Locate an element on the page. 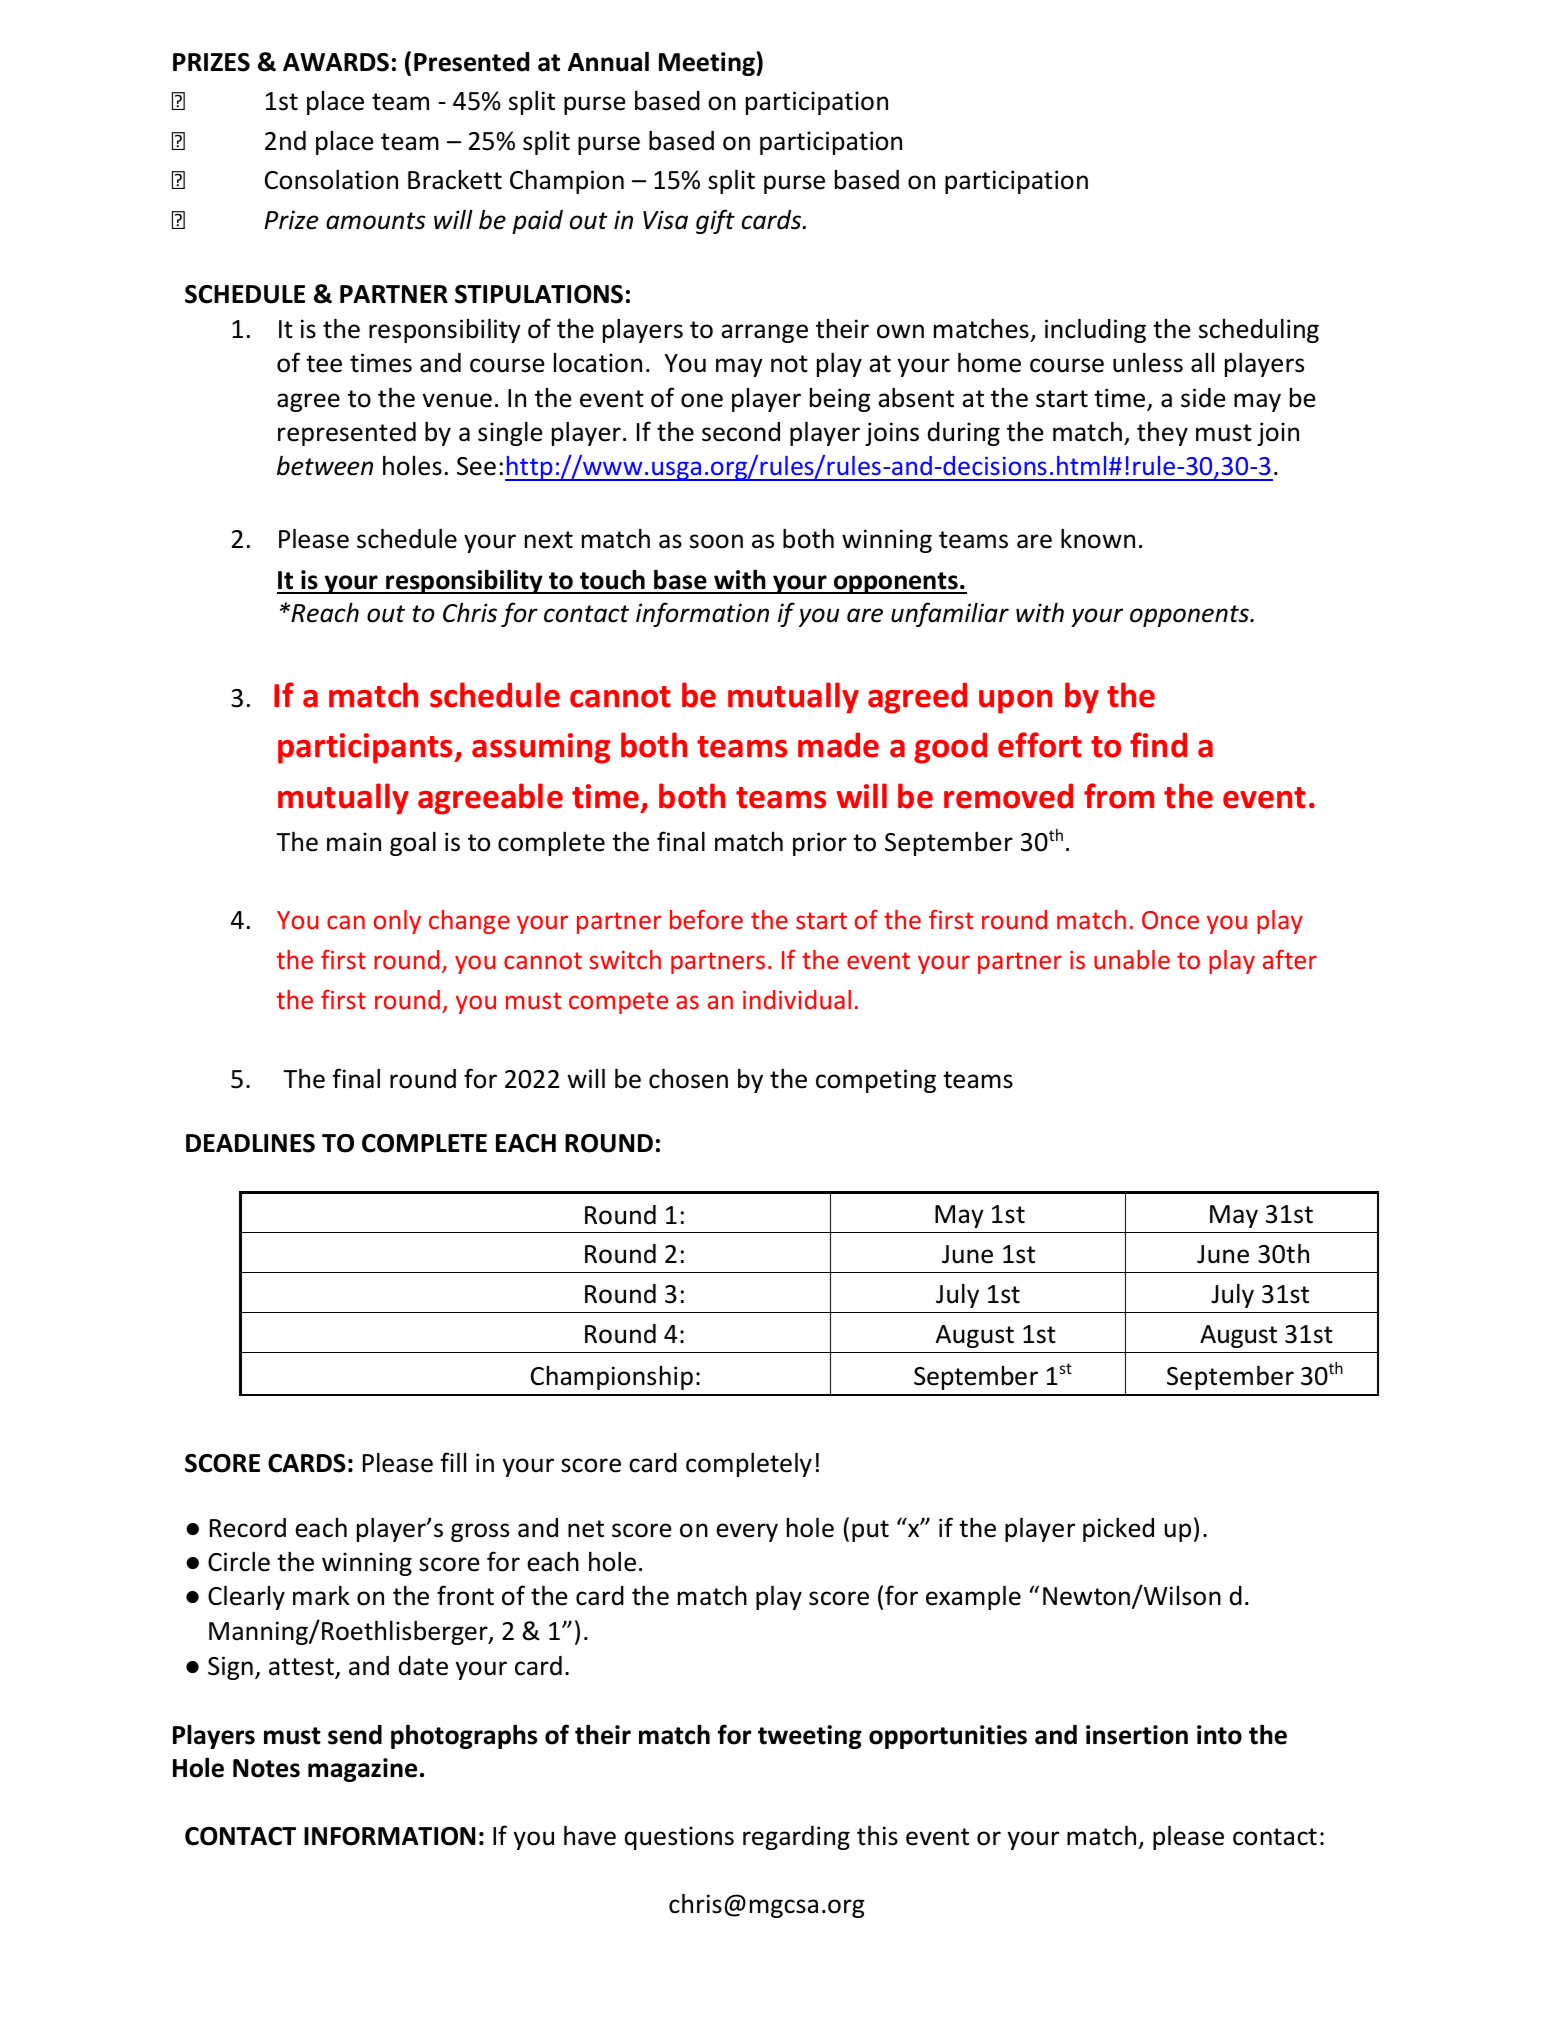  participants is located at coordinates (366, 748).
